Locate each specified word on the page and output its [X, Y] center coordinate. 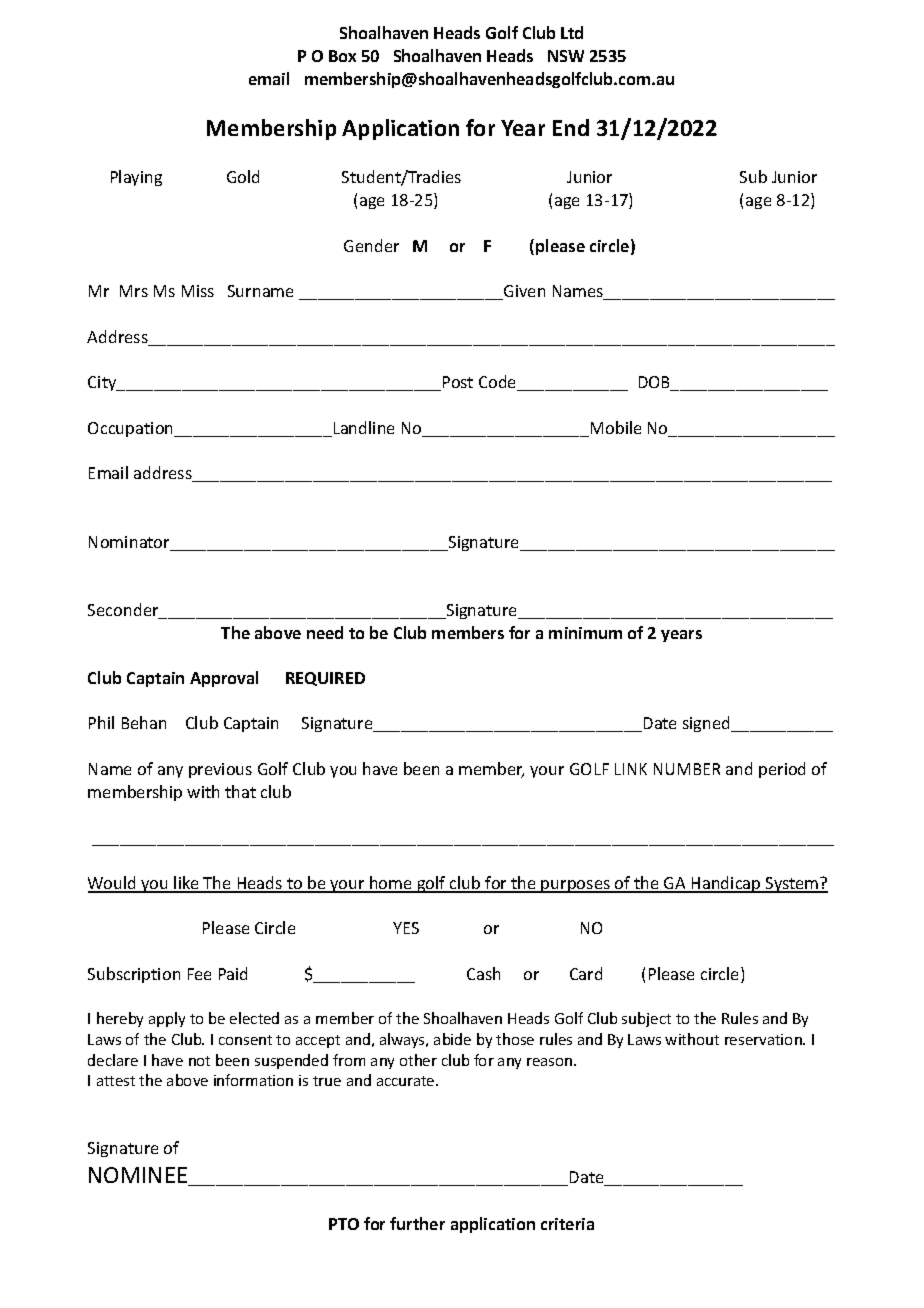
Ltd [572, 32]
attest [116, 1081]
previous [220, 770]
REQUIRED [325, 679]
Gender [371, 245]
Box [342, 56]
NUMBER [687, 769]
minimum [585, 633]
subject [646, 1019]
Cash [483, 973]
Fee [199, 974]
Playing [136, 178]
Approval [224, 679]
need [325, 632]
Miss [198, 291]
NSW [566, 56]
